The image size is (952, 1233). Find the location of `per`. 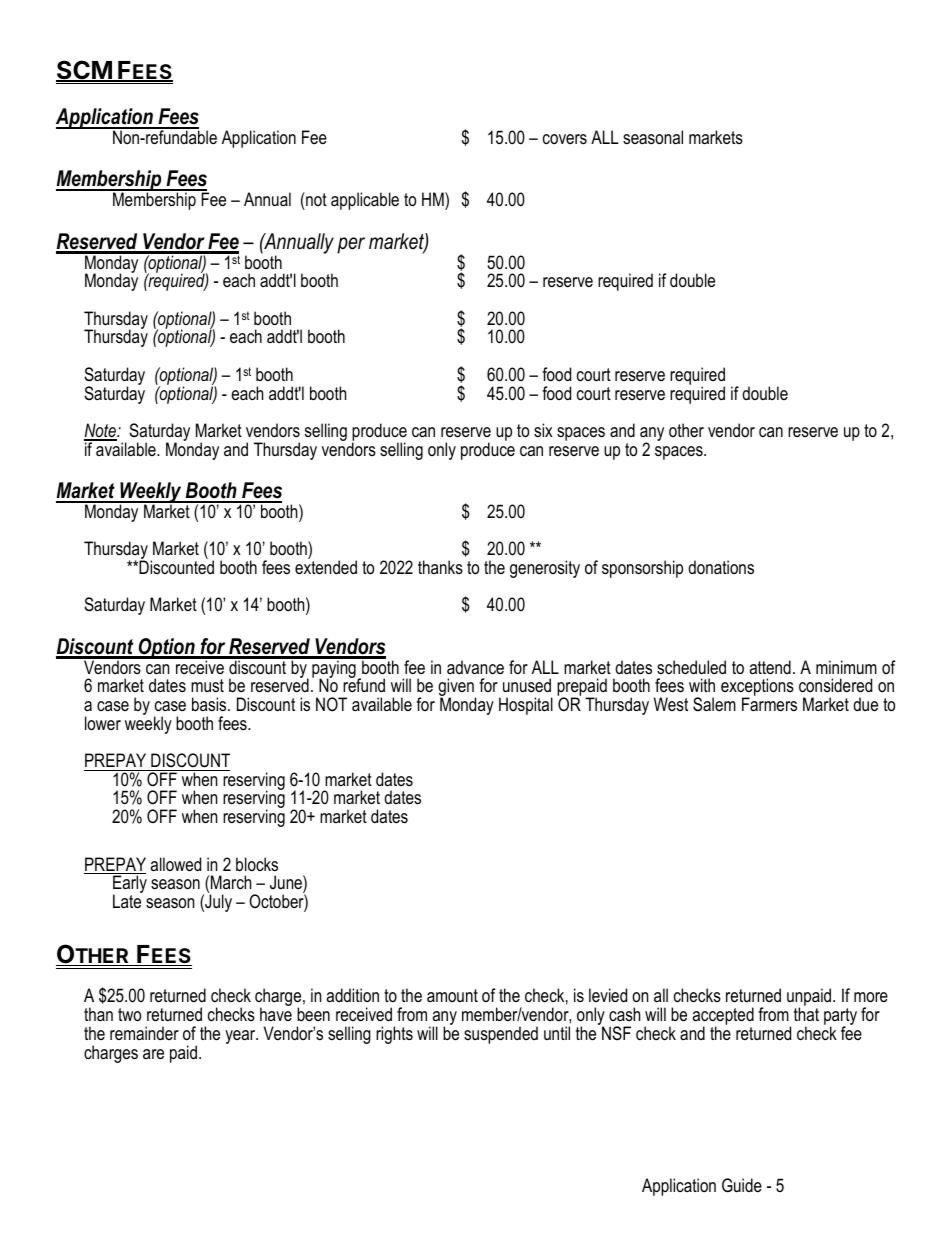

per is located at coordinates (351, 245).
